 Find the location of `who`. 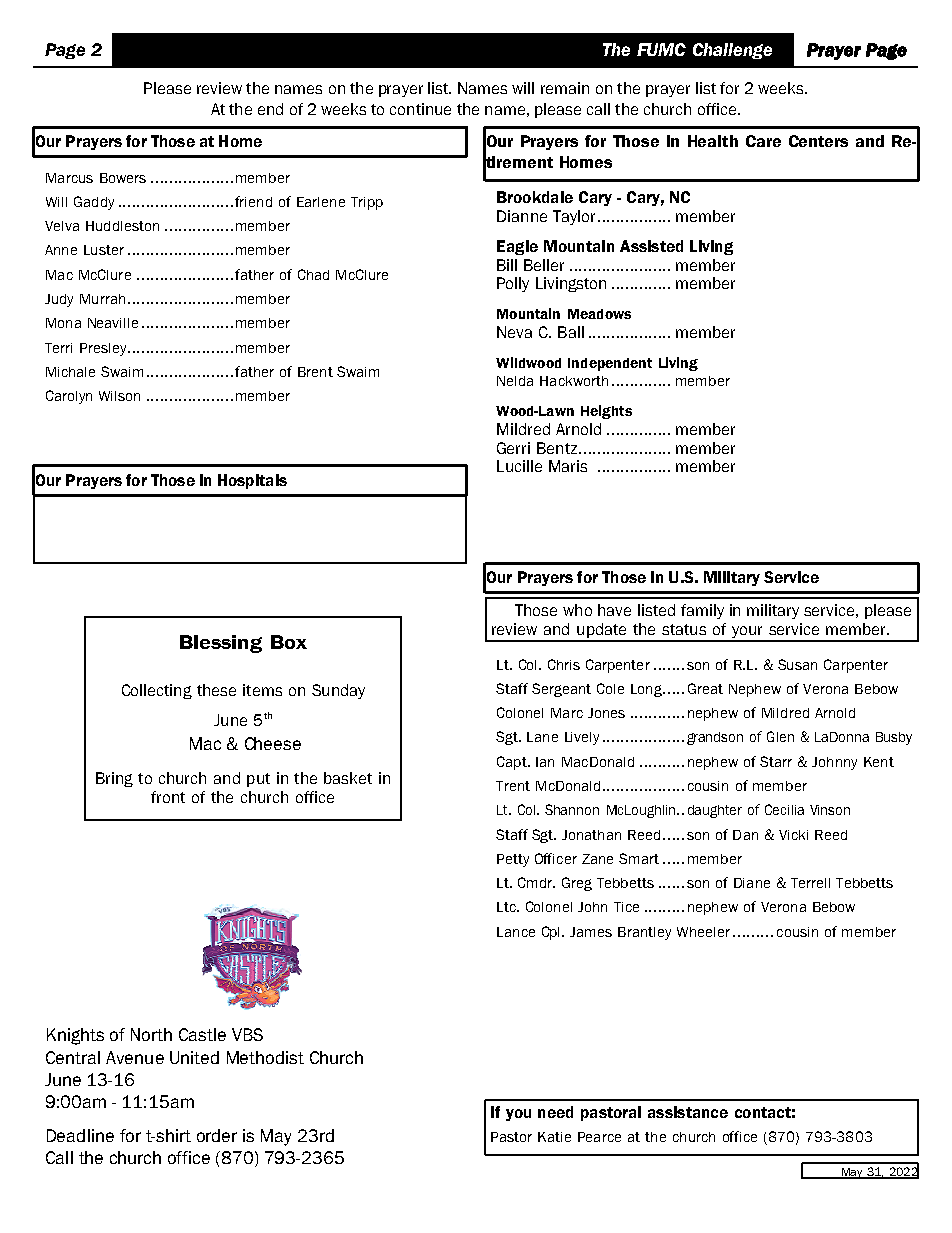

who is located at coordinates (577, 610).
